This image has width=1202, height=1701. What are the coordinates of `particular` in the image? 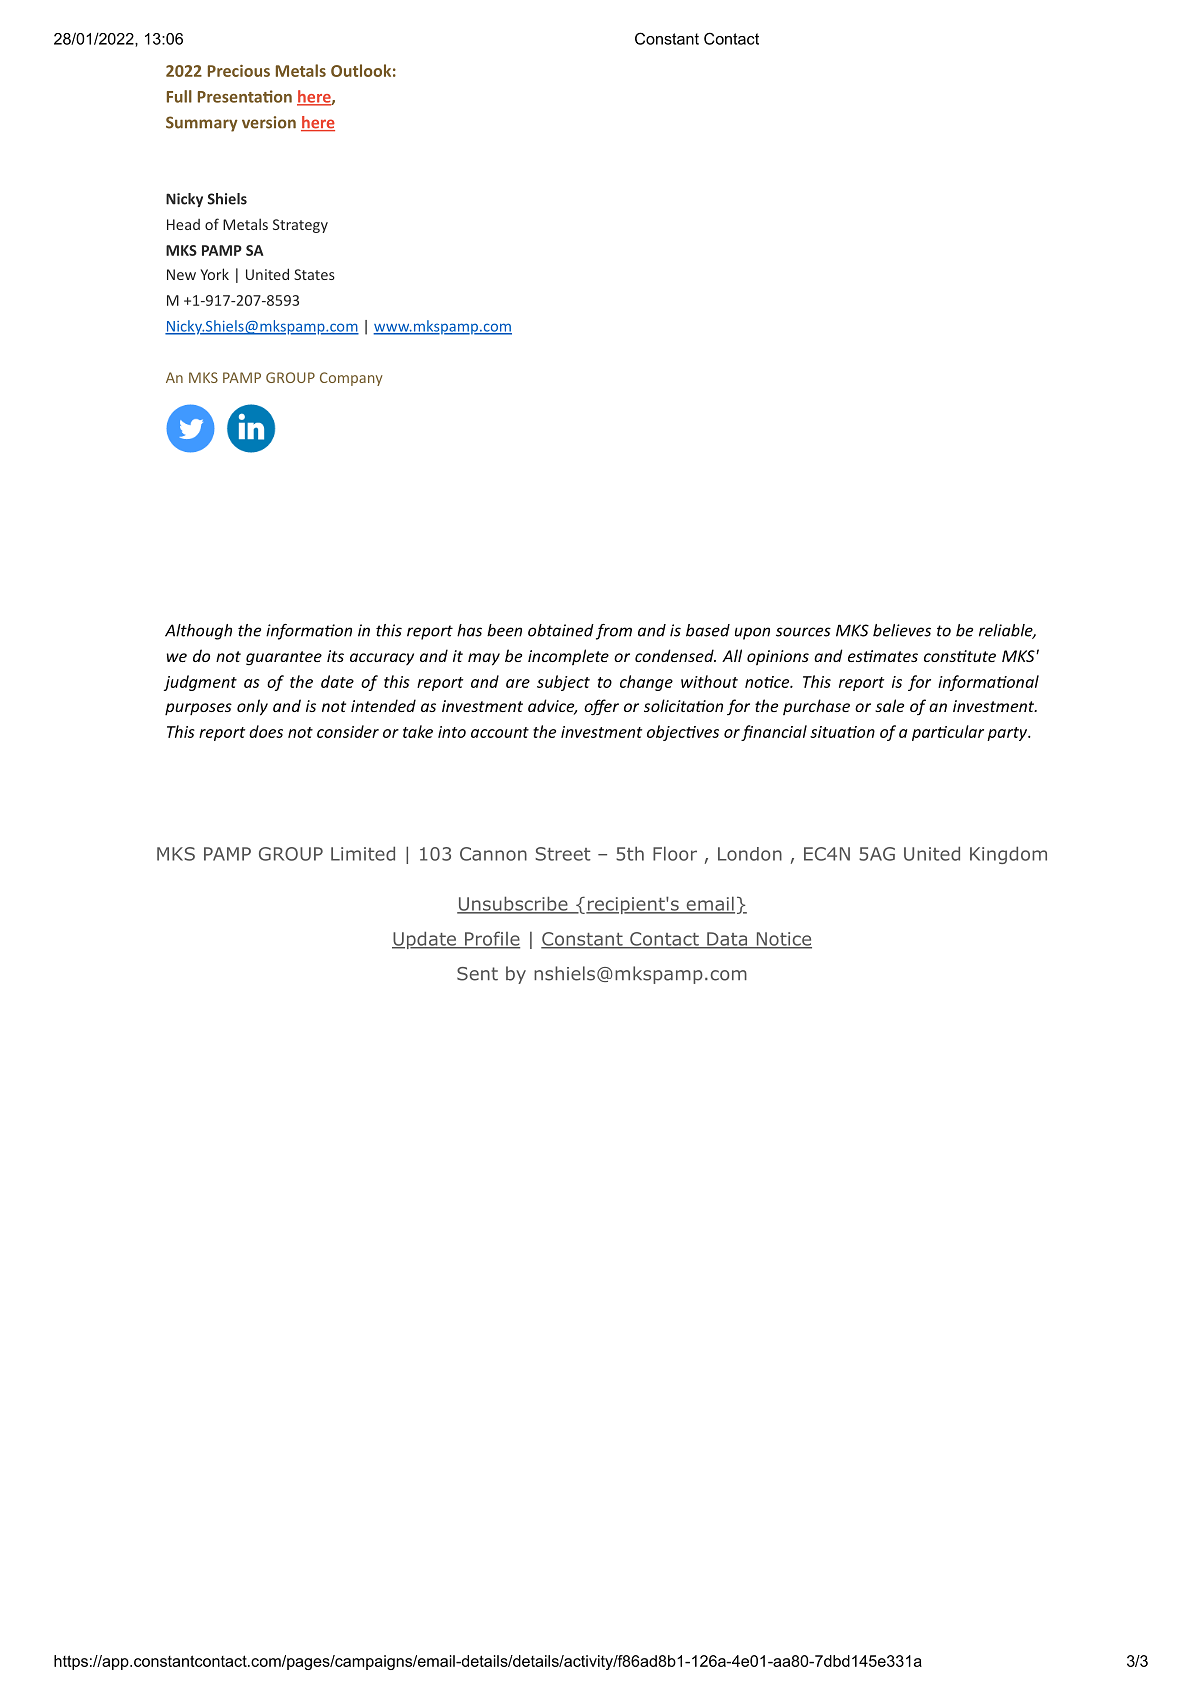 It's located at (948, 733).
